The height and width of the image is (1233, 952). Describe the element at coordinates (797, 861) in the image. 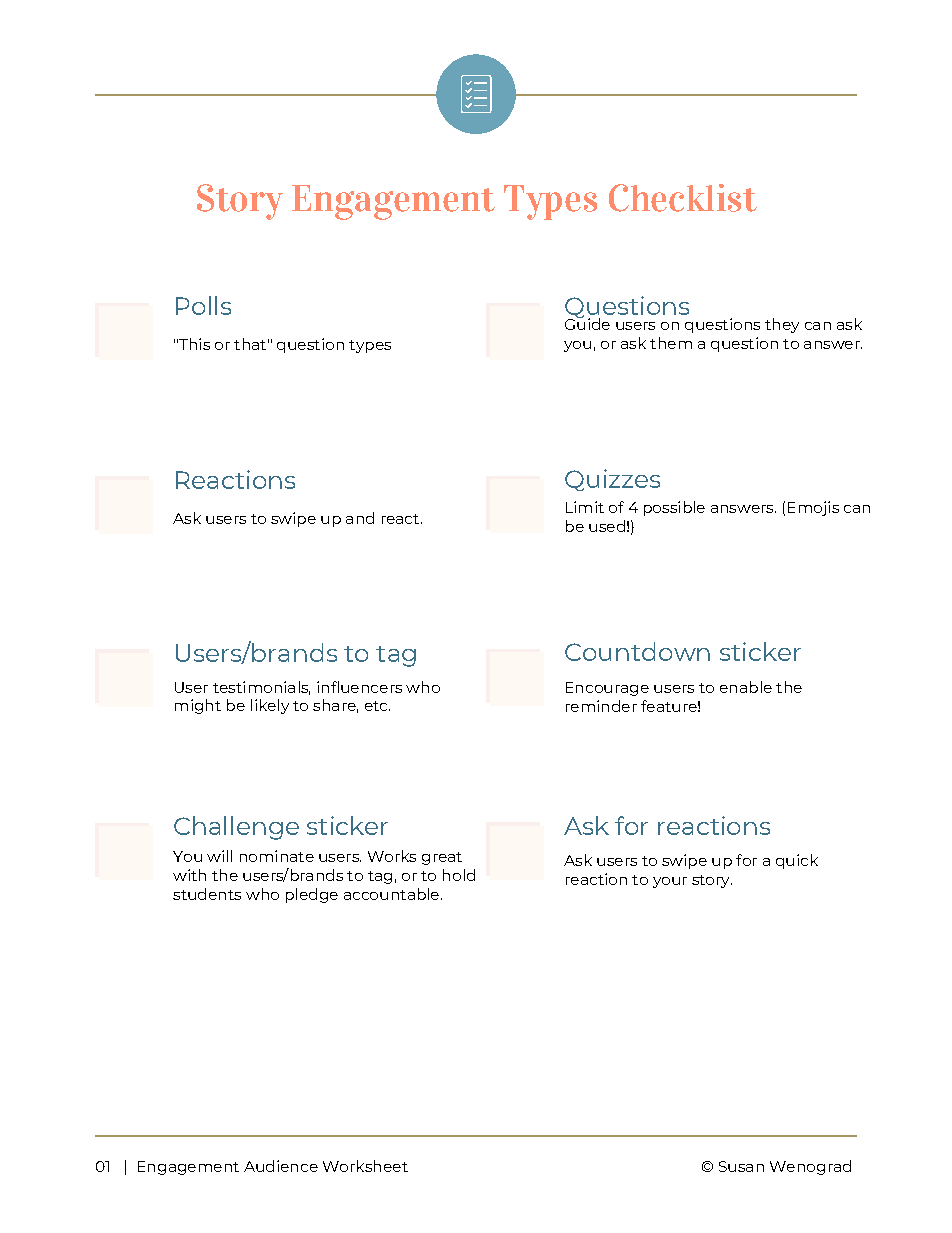

I see `quick` at that location.
